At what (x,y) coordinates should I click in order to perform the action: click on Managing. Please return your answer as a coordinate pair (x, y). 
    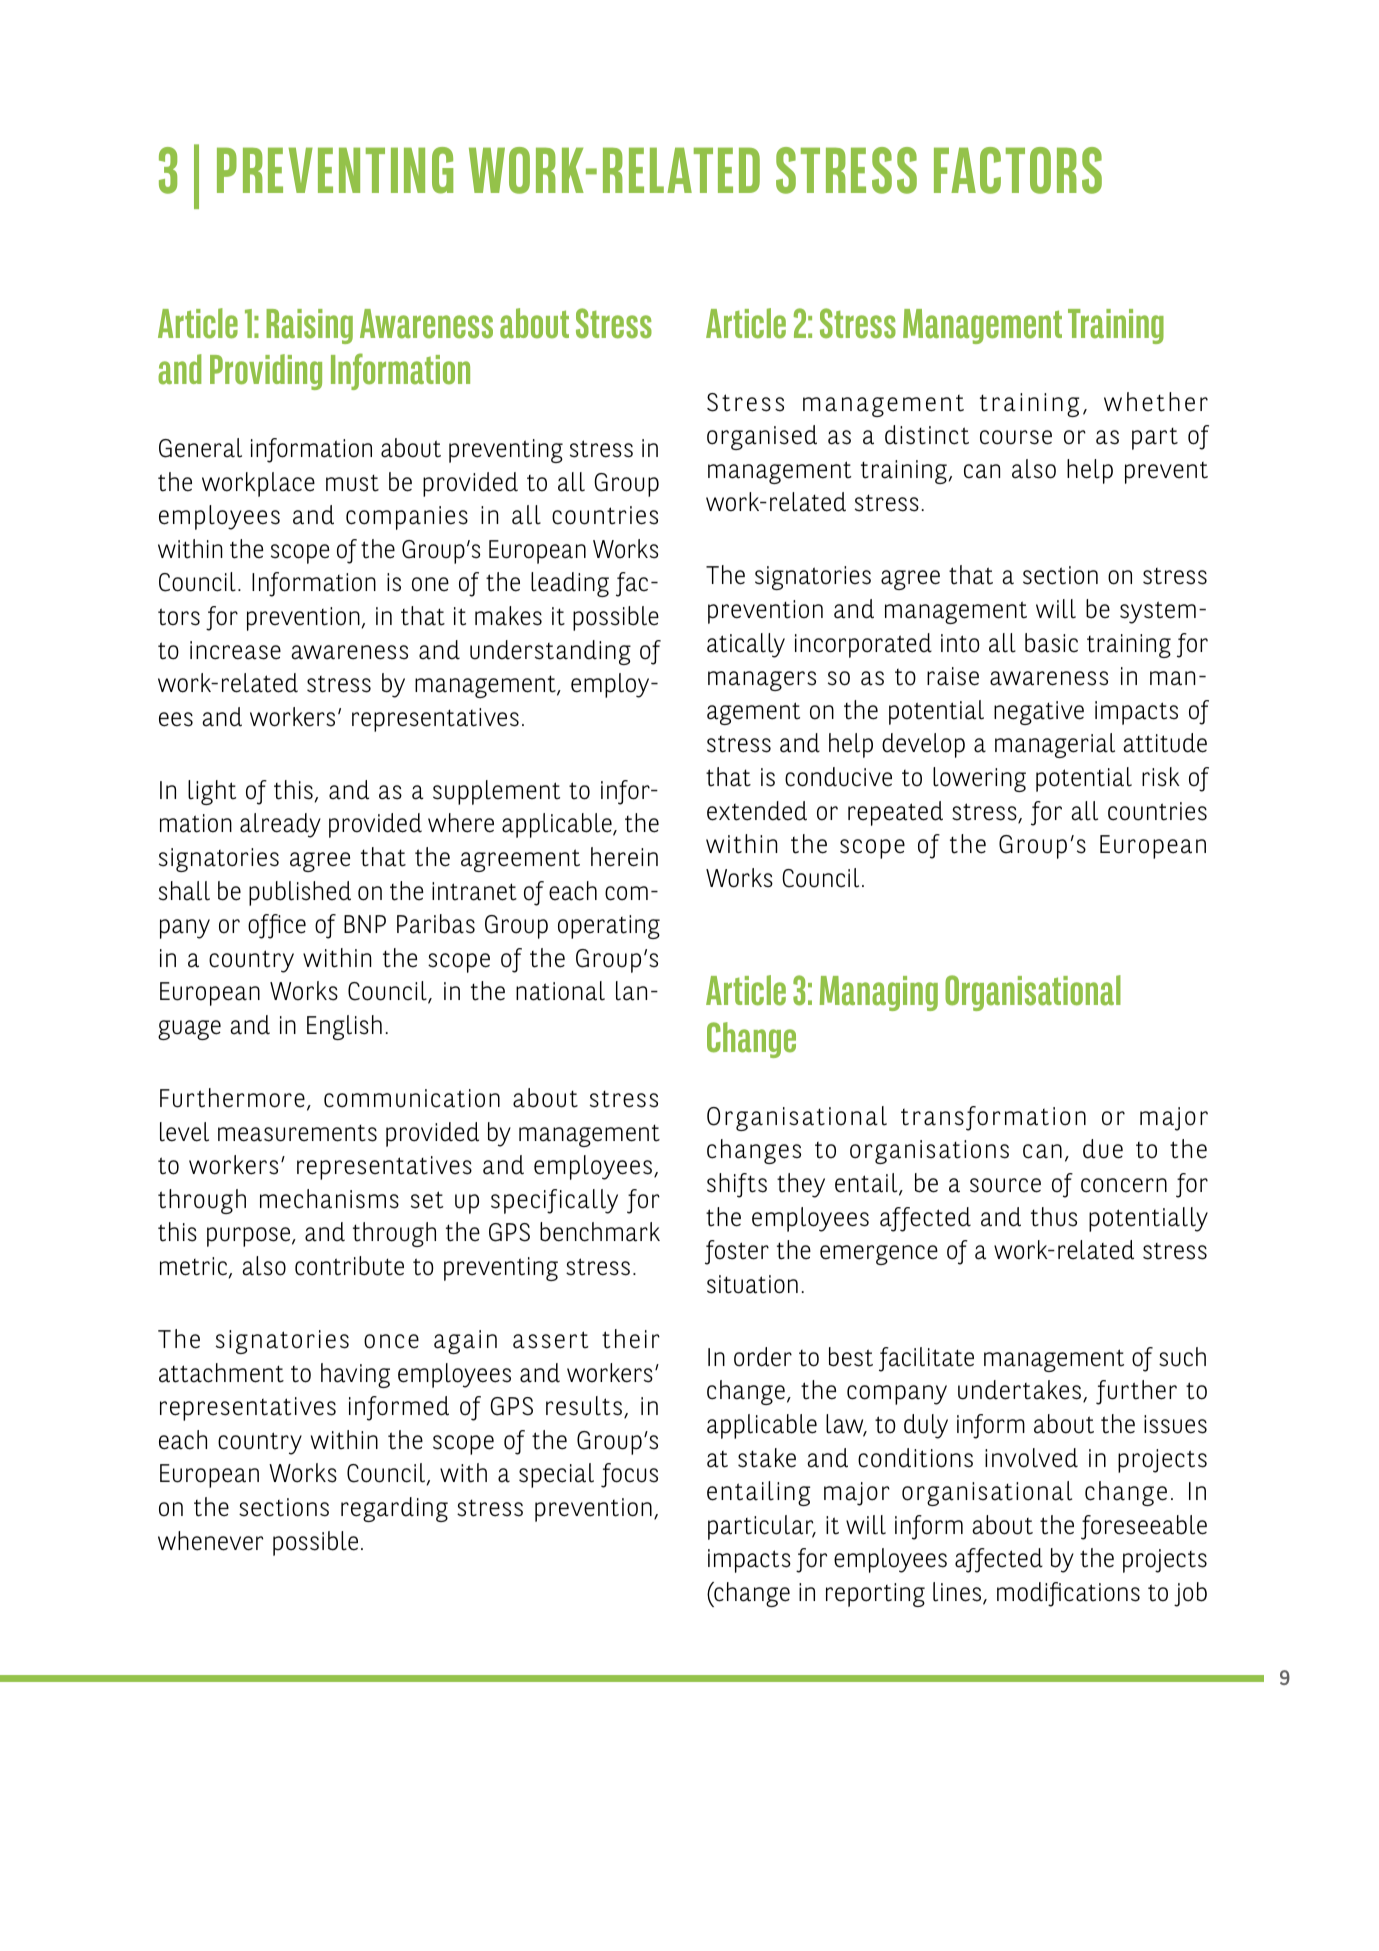
    Looking at the image, I should click on (879, 993).
